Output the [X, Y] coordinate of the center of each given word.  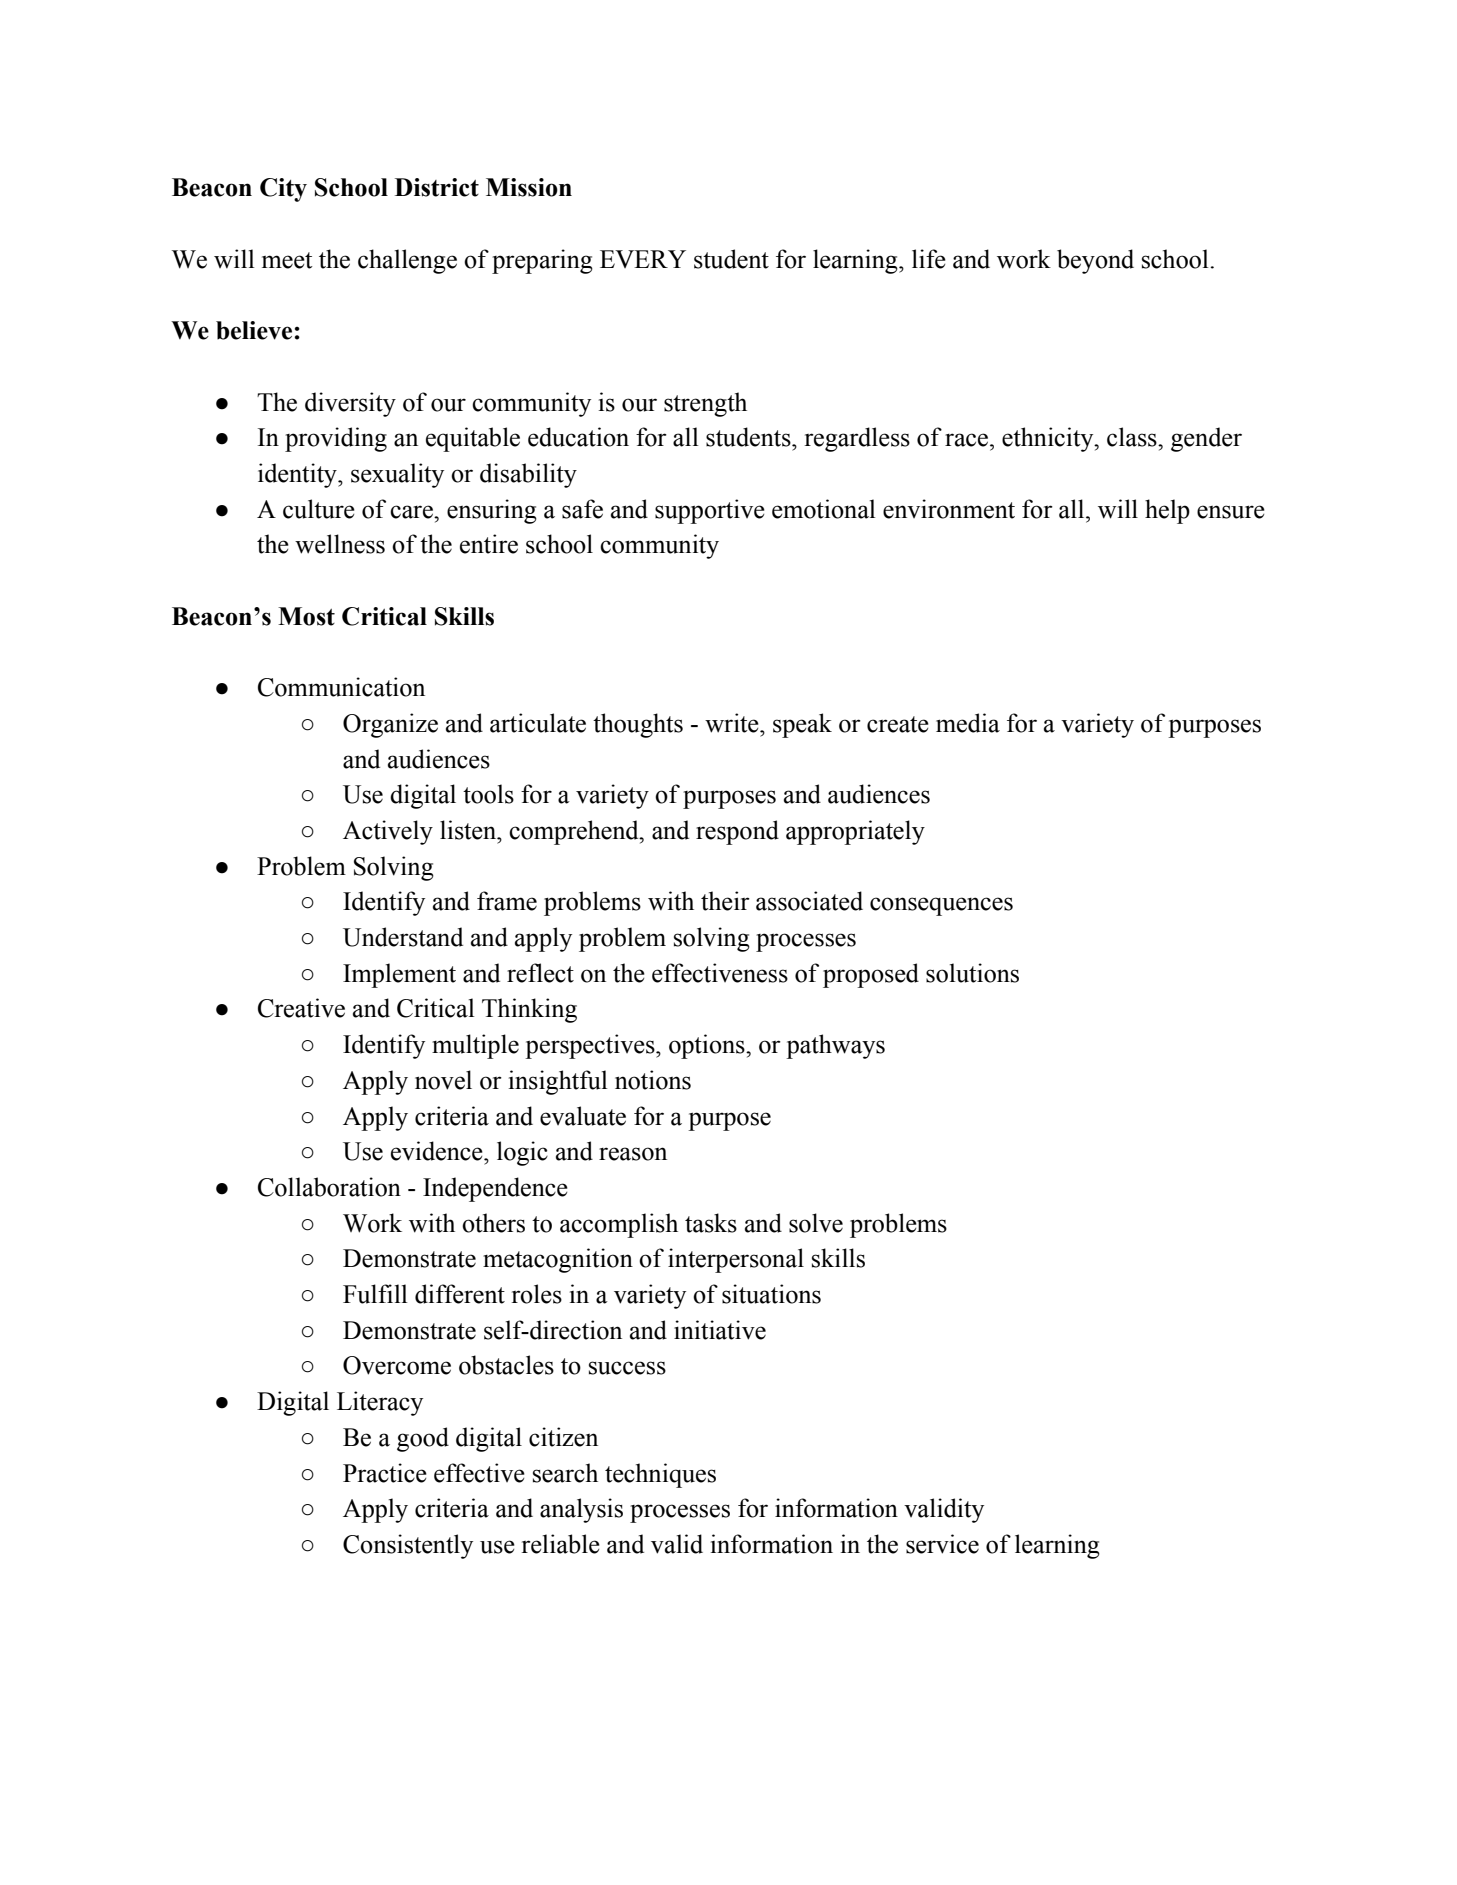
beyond [1095, 261]
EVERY [643, 259]
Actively [388, 832]
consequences [941, 906]
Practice [385, 1473]
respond [737, 832]
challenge [407, 261]
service [942, 1544]
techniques [660, 1475]
